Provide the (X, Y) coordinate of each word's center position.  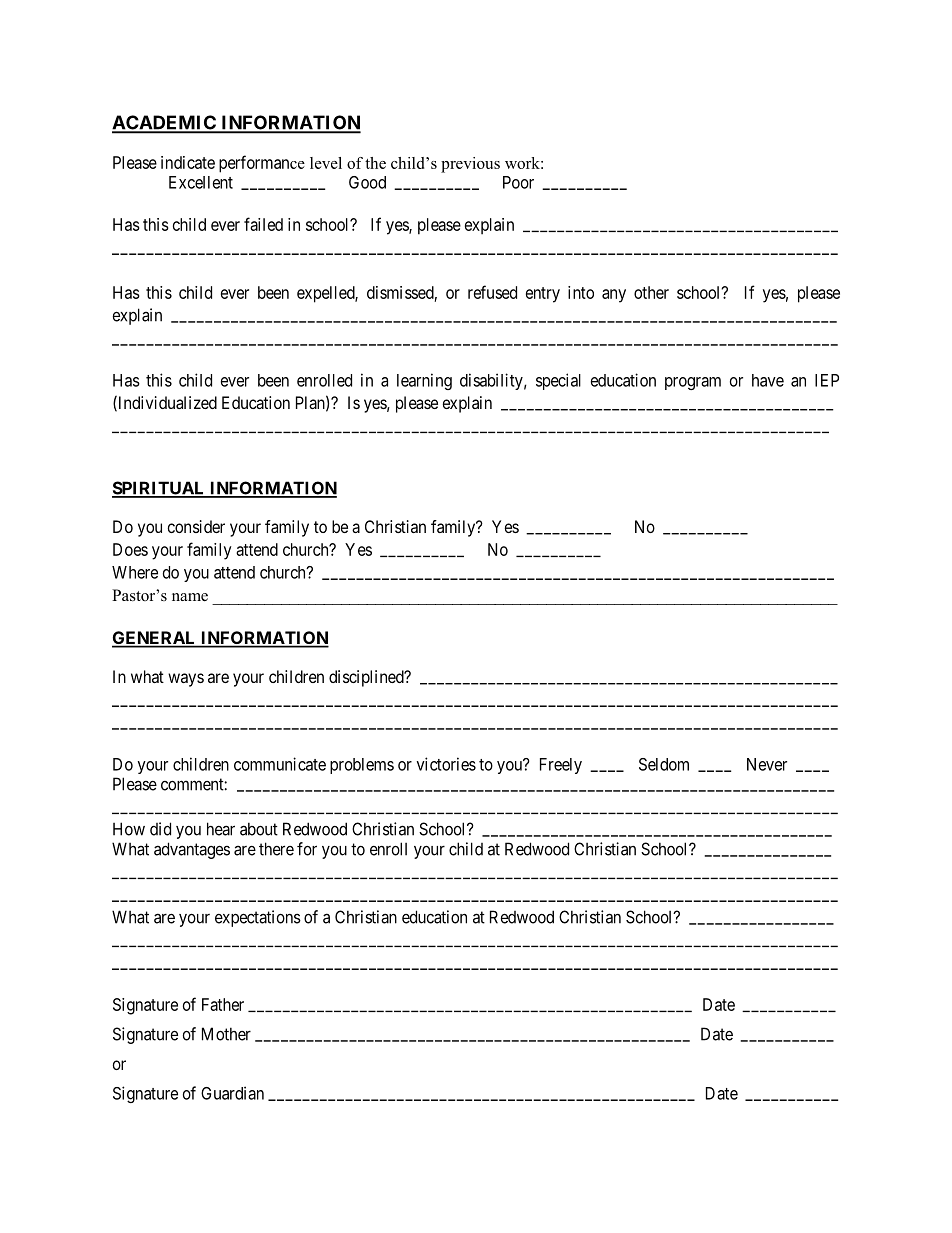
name (190, 597)
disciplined (367, 678)
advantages (192, 850)
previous (470, 165)
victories (446, 764)
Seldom (664, 764)
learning (424, 381)
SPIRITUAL (159, 489)
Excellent (201, 182)
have (768, 380)
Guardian (232, 1093)
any (614, 296)
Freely (561, 766)
